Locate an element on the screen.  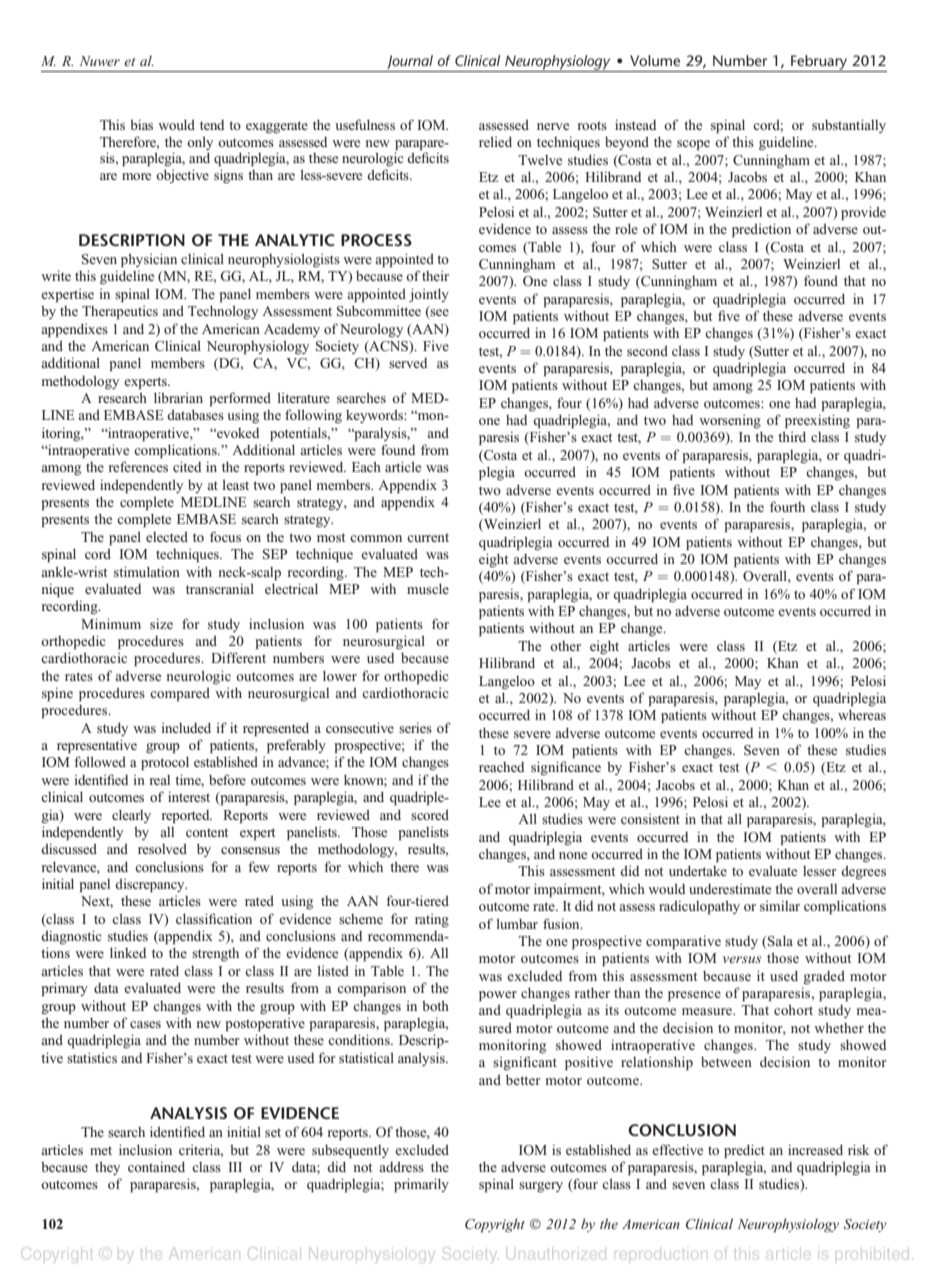
served is located at coordinates (408, 363).
